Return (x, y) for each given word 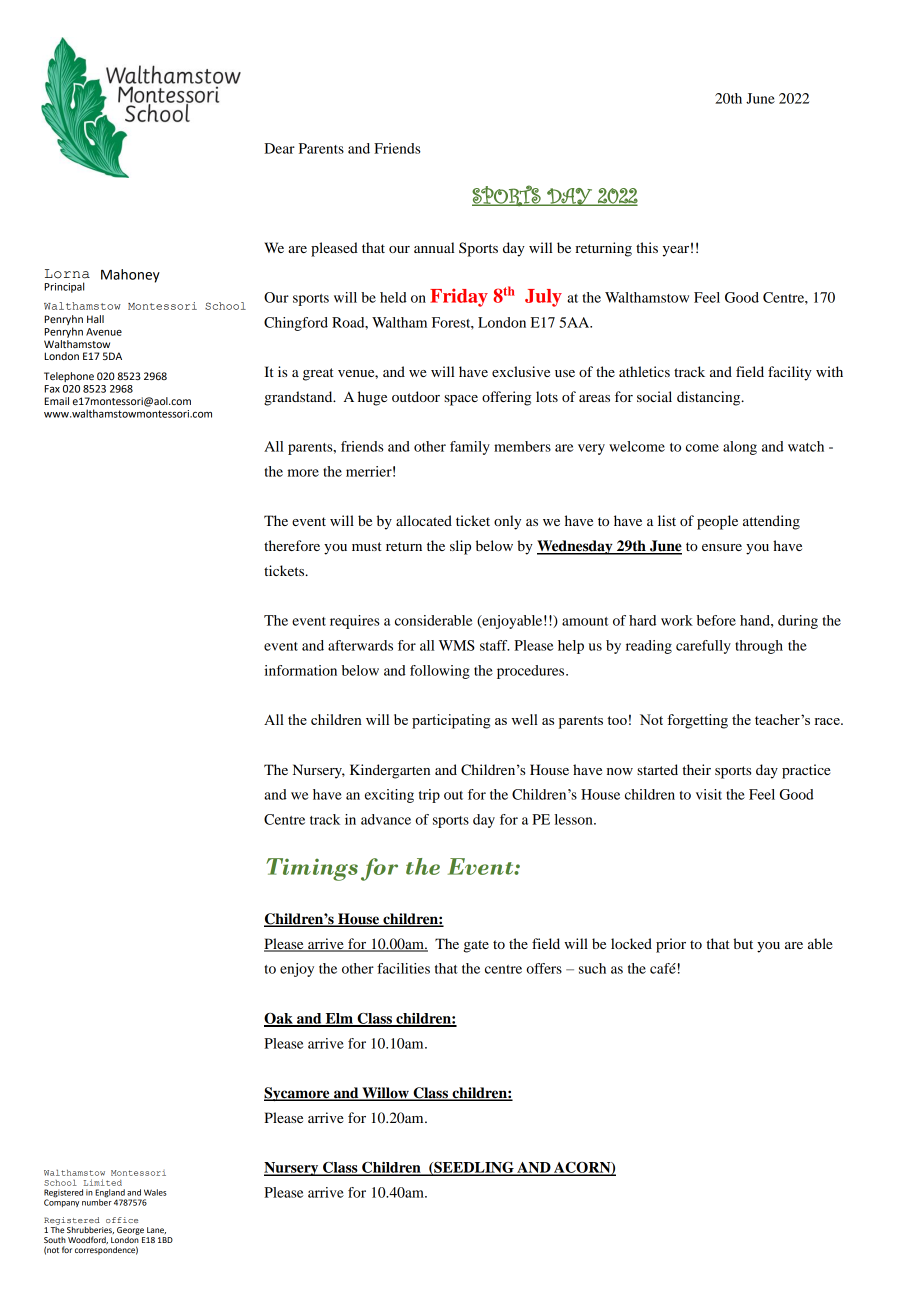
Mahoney (130, 276)
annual (434, 247)
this (647, 247)
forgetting (697, 721)
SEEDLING (474, 1168)
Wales (155, 1192)
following (440, 672)
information (300, 670)
